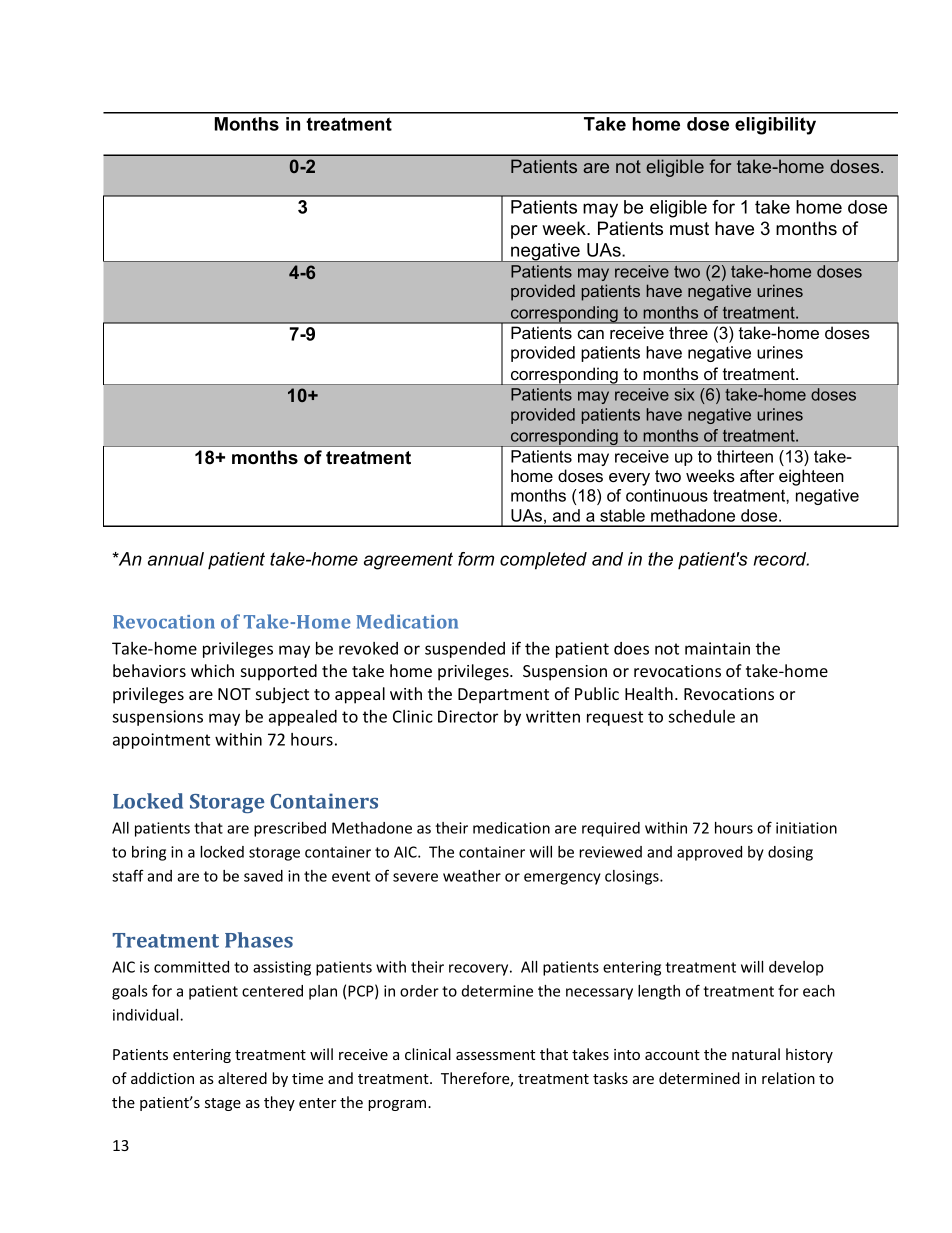 Image resolution: width=952 pixels, height=1233 pixels. Describe the element at coordinates (495, 1055) in the screenshot. I see `assessment` at that location.
